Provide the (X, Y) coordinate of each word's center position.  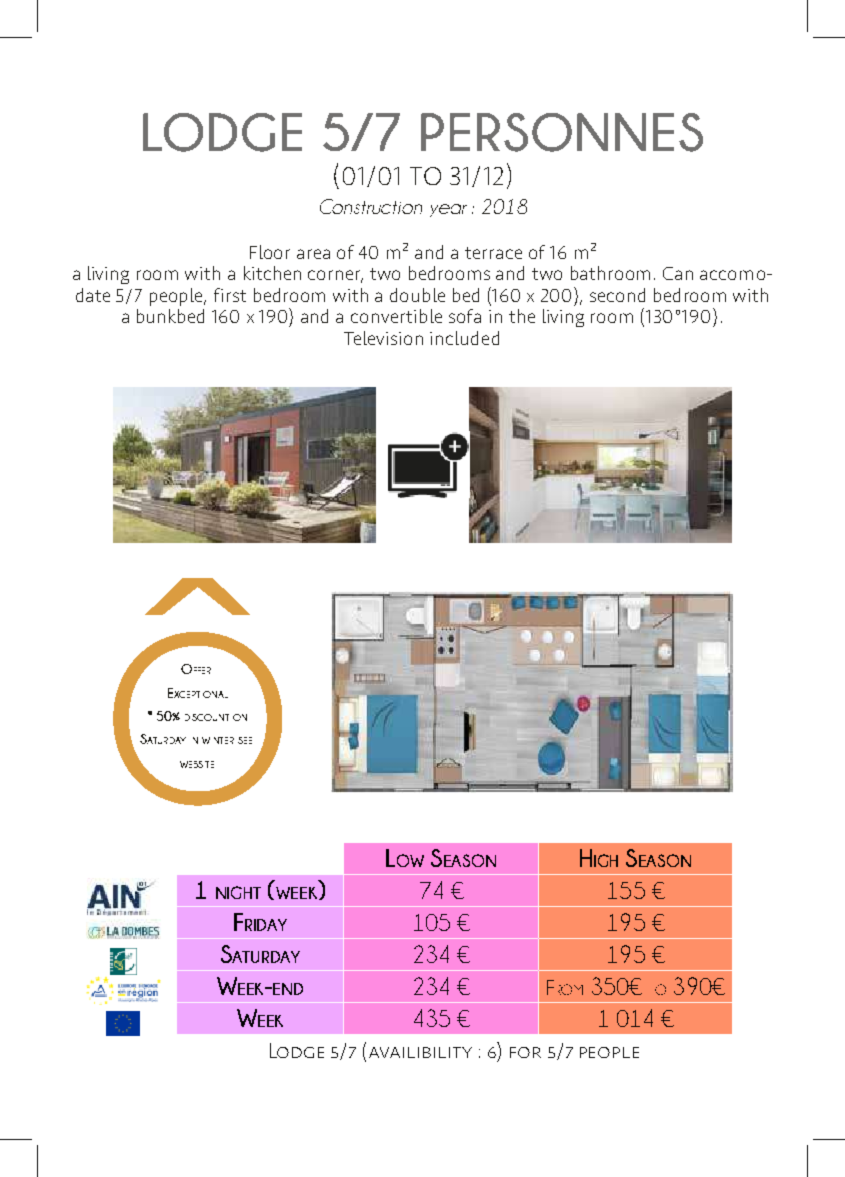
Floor (270, 252)
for (525, 1052)
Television (383, 338)
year (448, 210)
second (617, 295)
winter (218, 740)
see (245, 740)
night (238, 892)
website (197, 764)
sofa (465, 316)
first (230, 295)
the (522, 316)
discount (207, 717)
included (464, 338)
